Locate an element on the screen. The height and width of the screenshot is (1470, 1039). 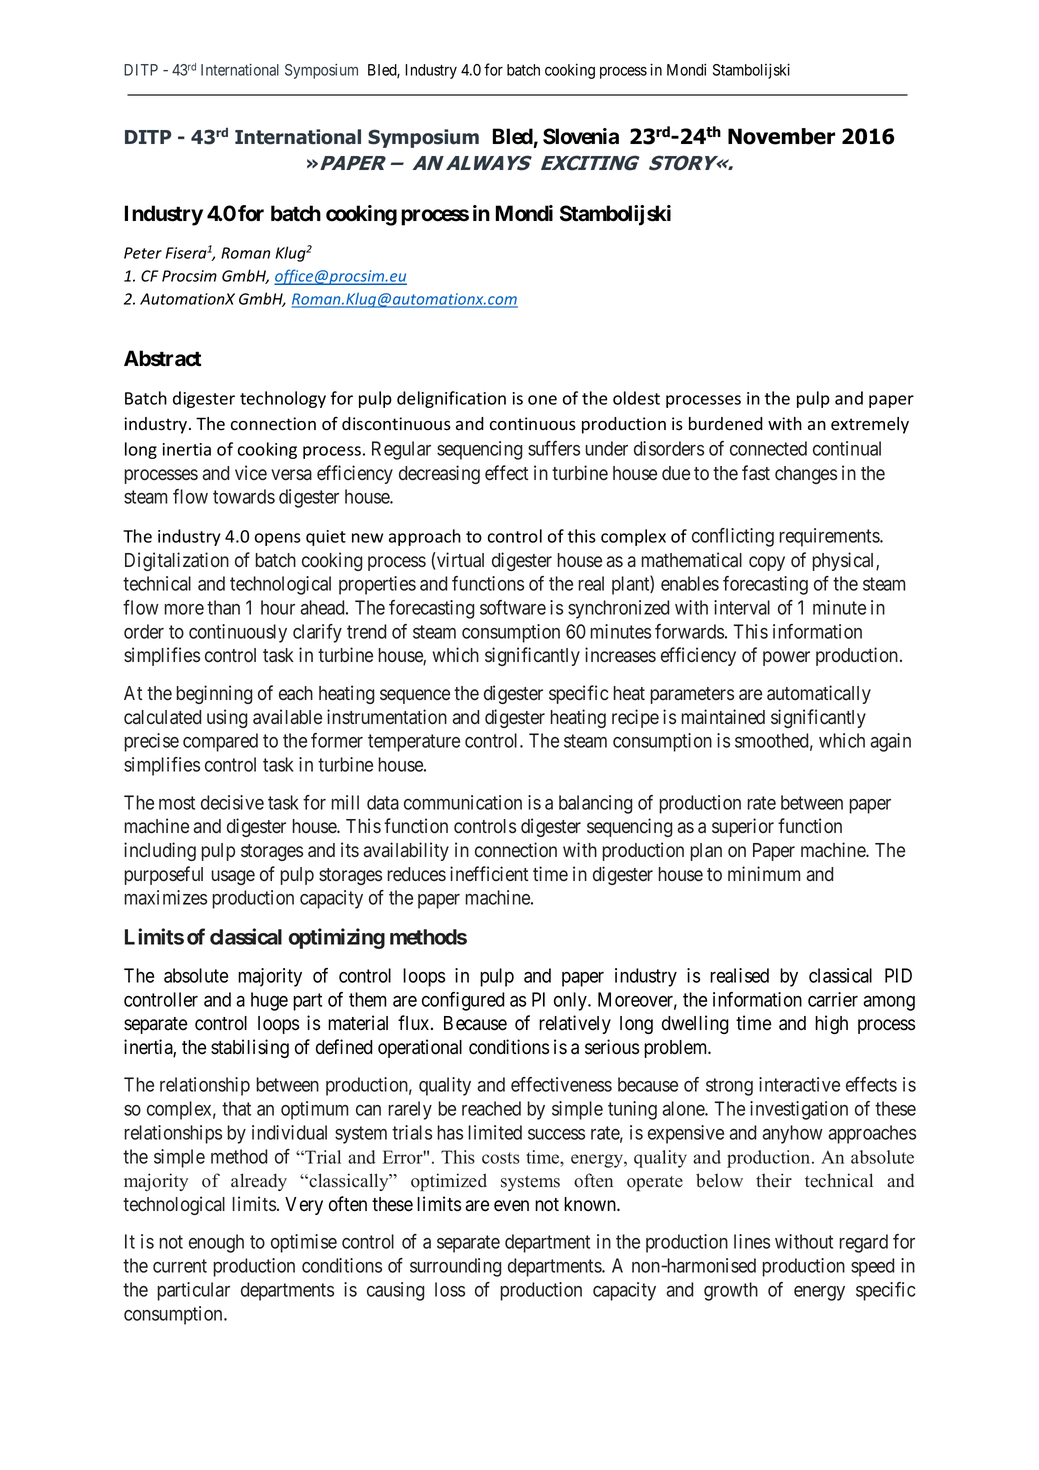
Peter is located at coordinates (143, 253).
